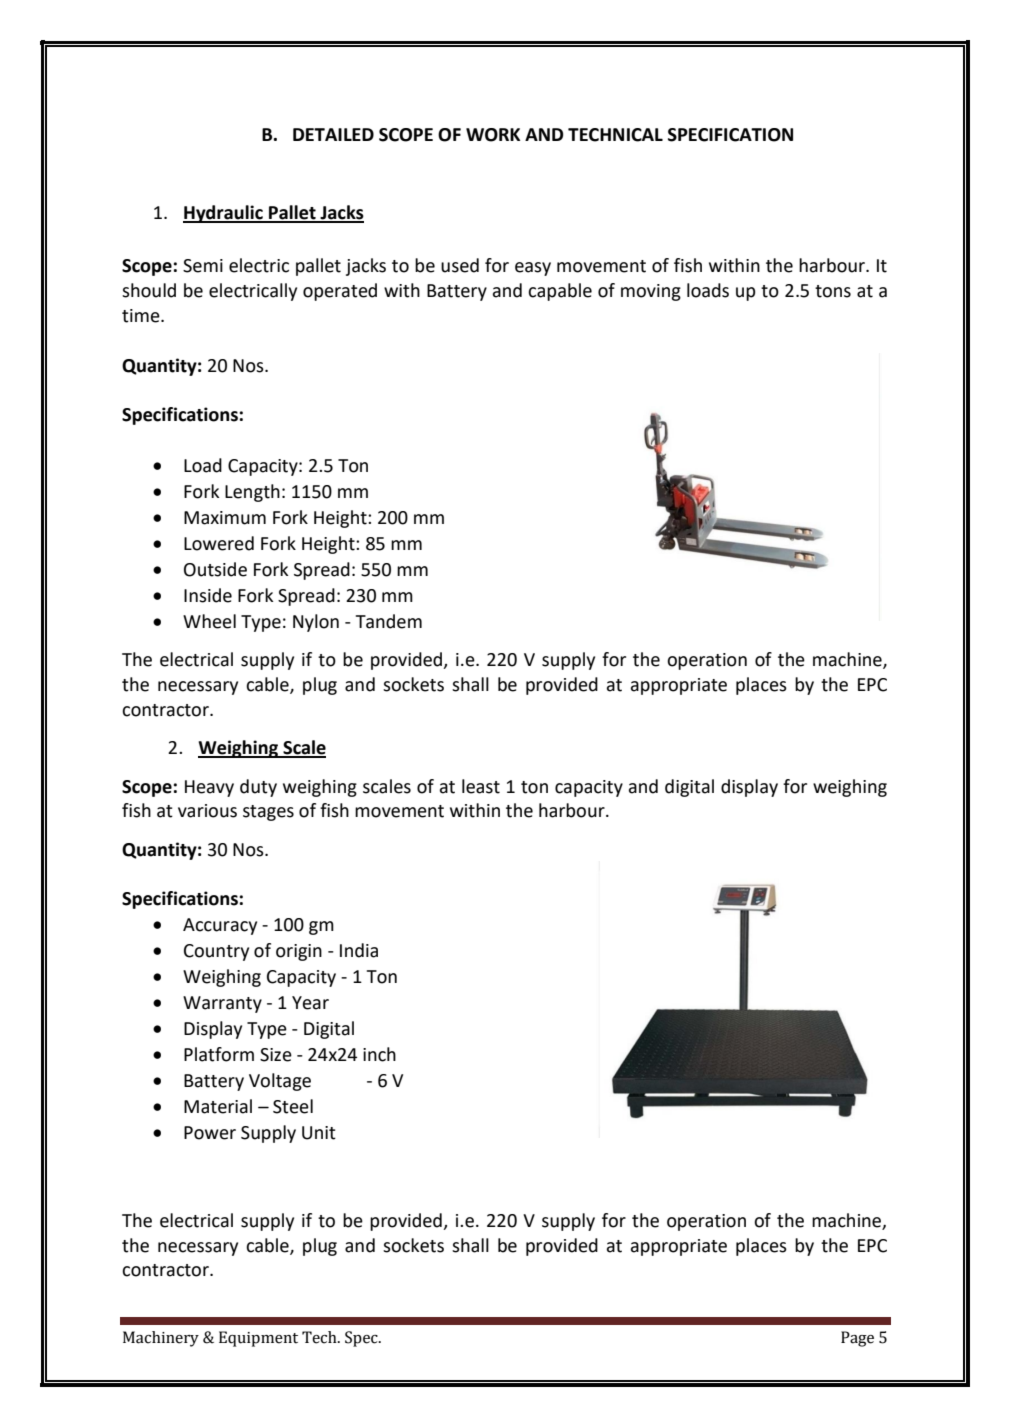  Describe the element at coordinates (224, 214) in the screenshot. I see `Hydraulic` at that location.
